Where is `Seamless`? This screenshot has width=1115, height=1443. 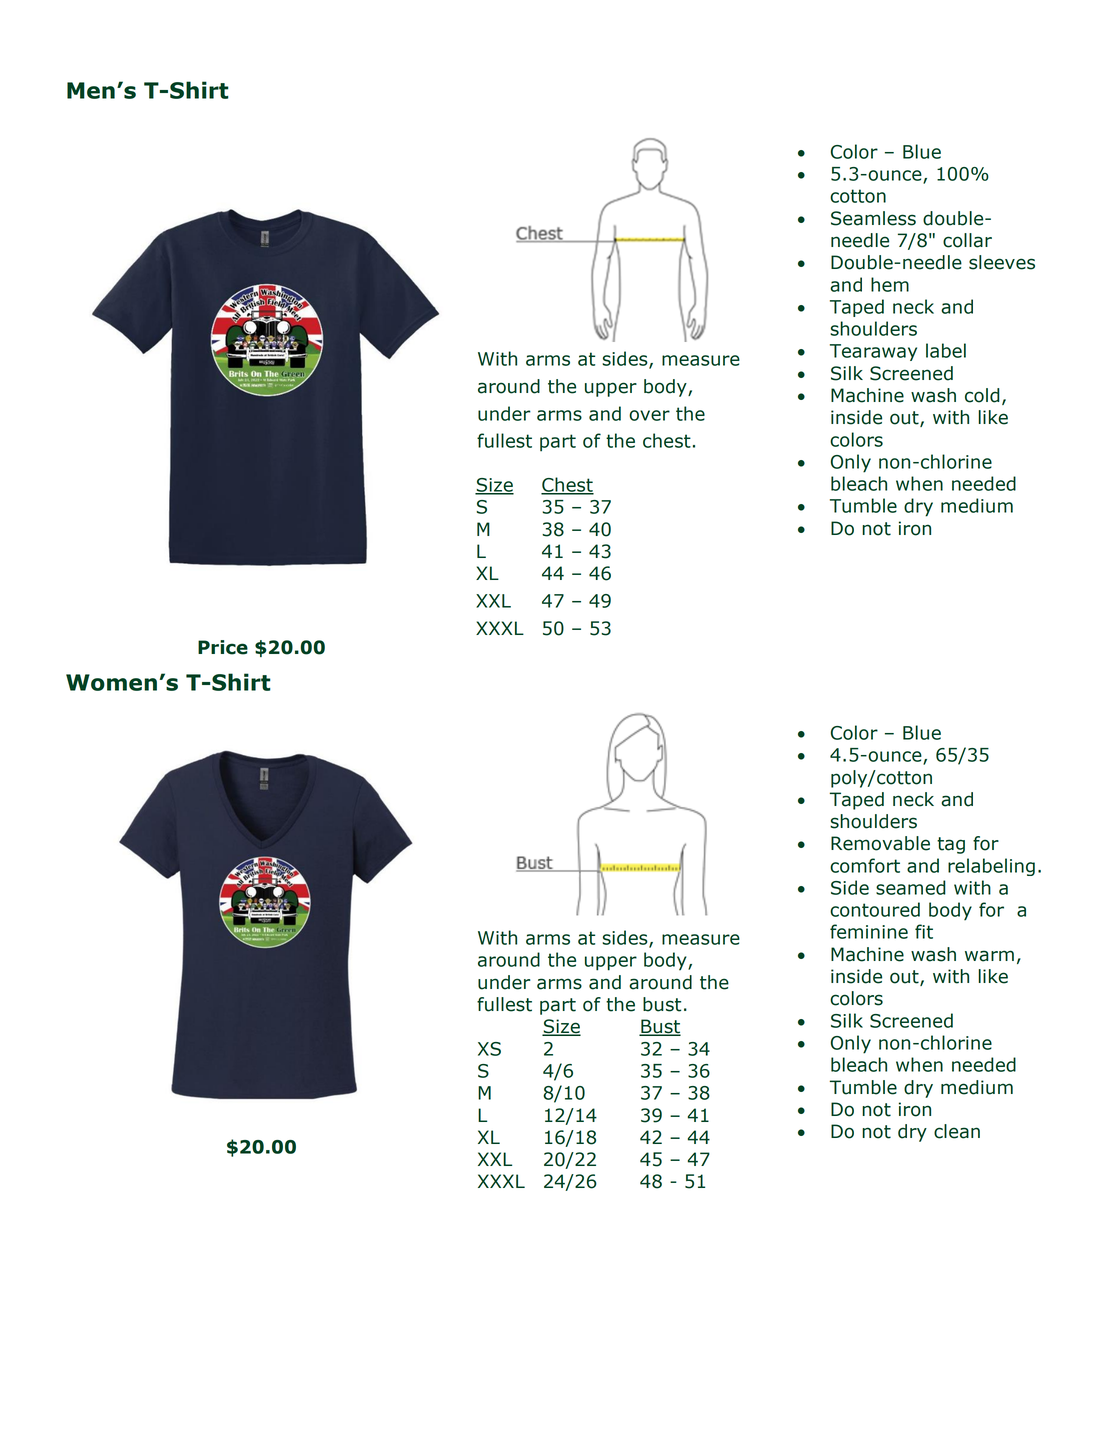 Seamless is located at coordinates (873, 218).
